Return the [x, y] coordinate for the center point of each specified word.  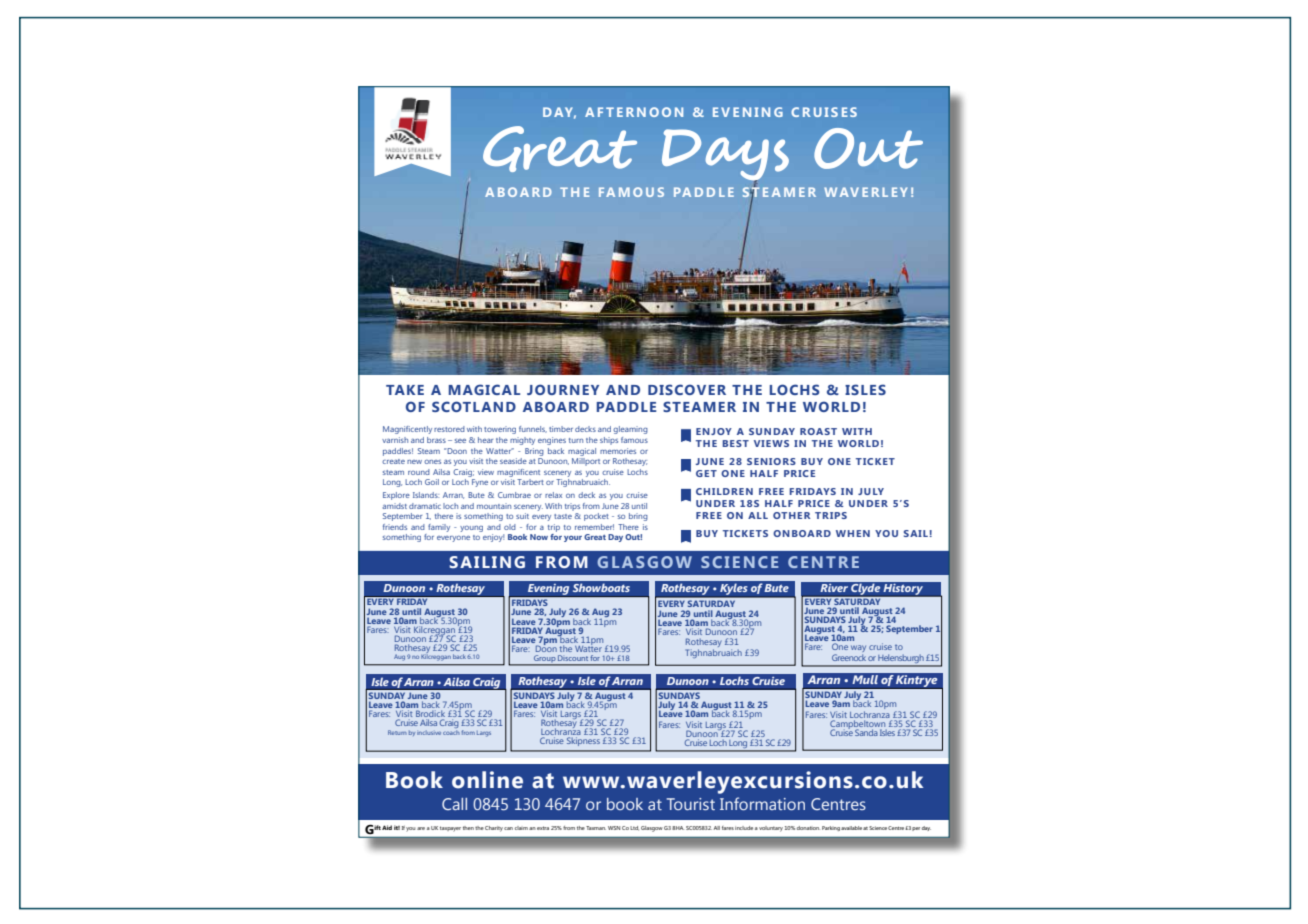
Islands [426, 495]
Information [762, 803]
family [439, 528]
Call [454, 804]
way [858, 650]
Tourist [691, 804]
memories [618, 451]
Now [539, 537]
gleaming [630, 430]
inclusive [429, 732]
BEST [735, 443]
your [573, 538]
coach [451, 731]
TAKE [405, 390]
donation [808, 828]
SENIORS [771, 461]
